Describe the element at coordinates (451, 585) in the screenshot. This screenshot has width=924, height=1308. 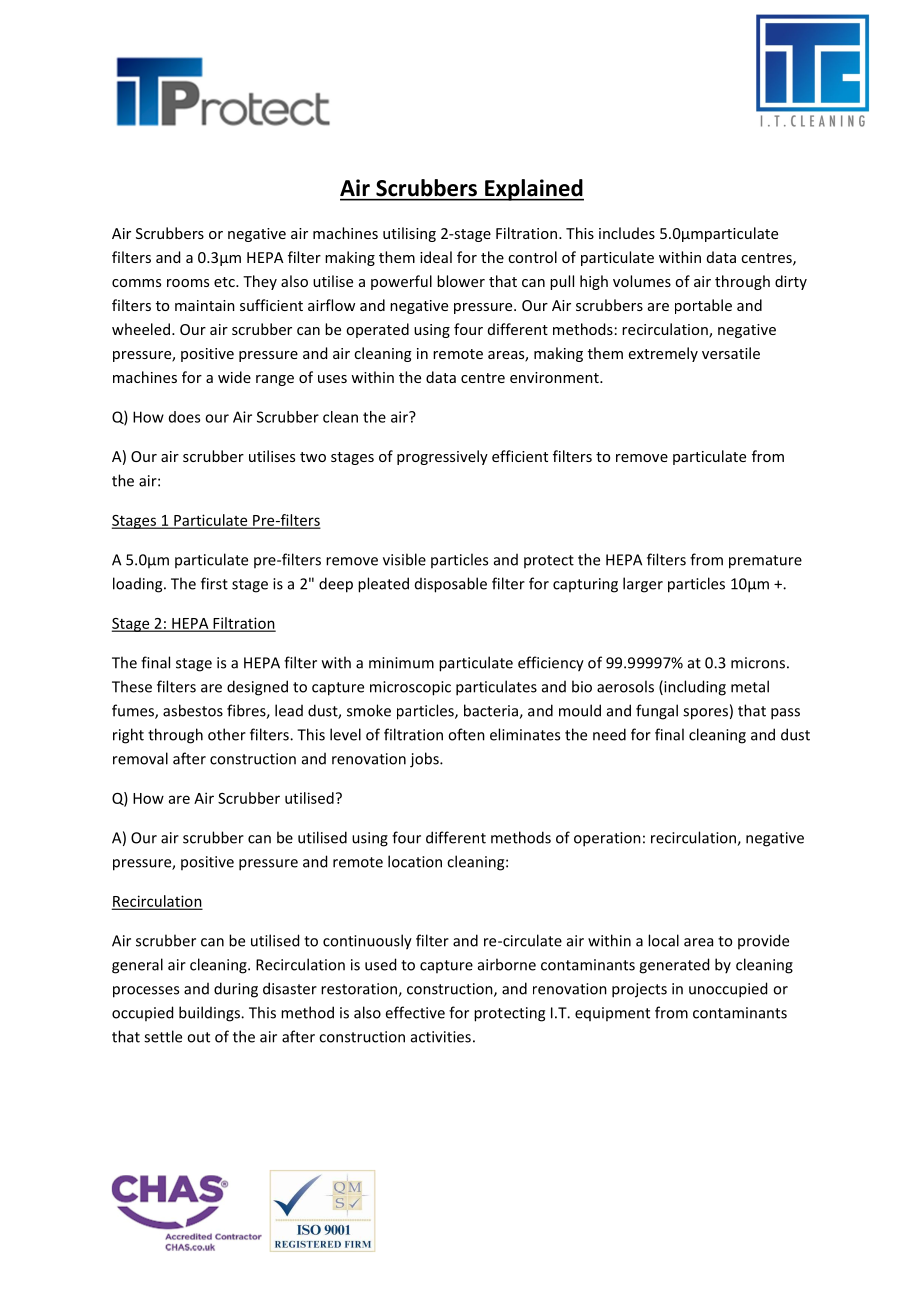
I see `disposable` at that location.
